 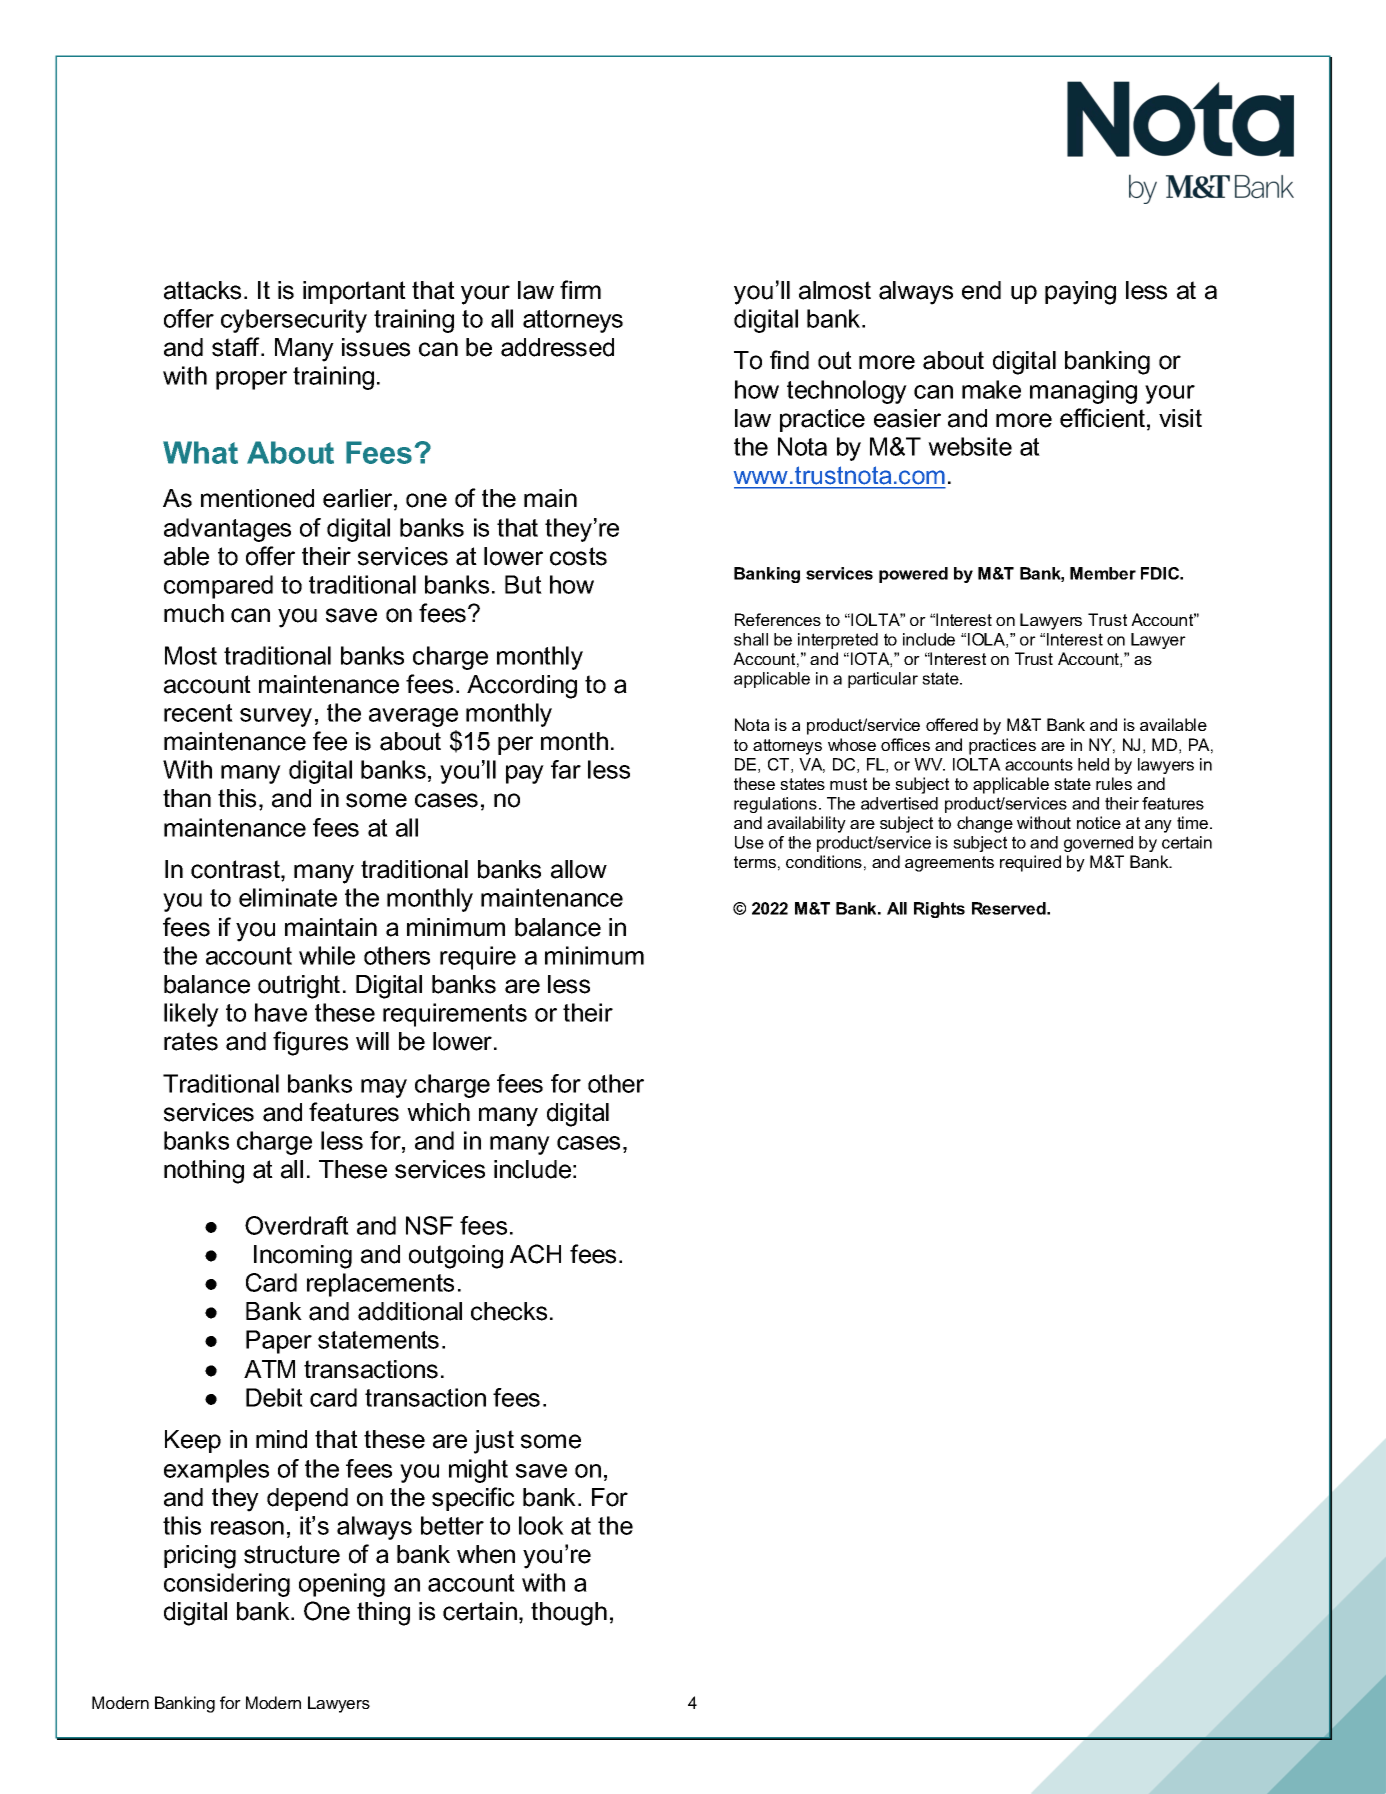 What do you see at coordinates (1093, 764) in the document?
I see `held` at bounding box center [1093, 764].
